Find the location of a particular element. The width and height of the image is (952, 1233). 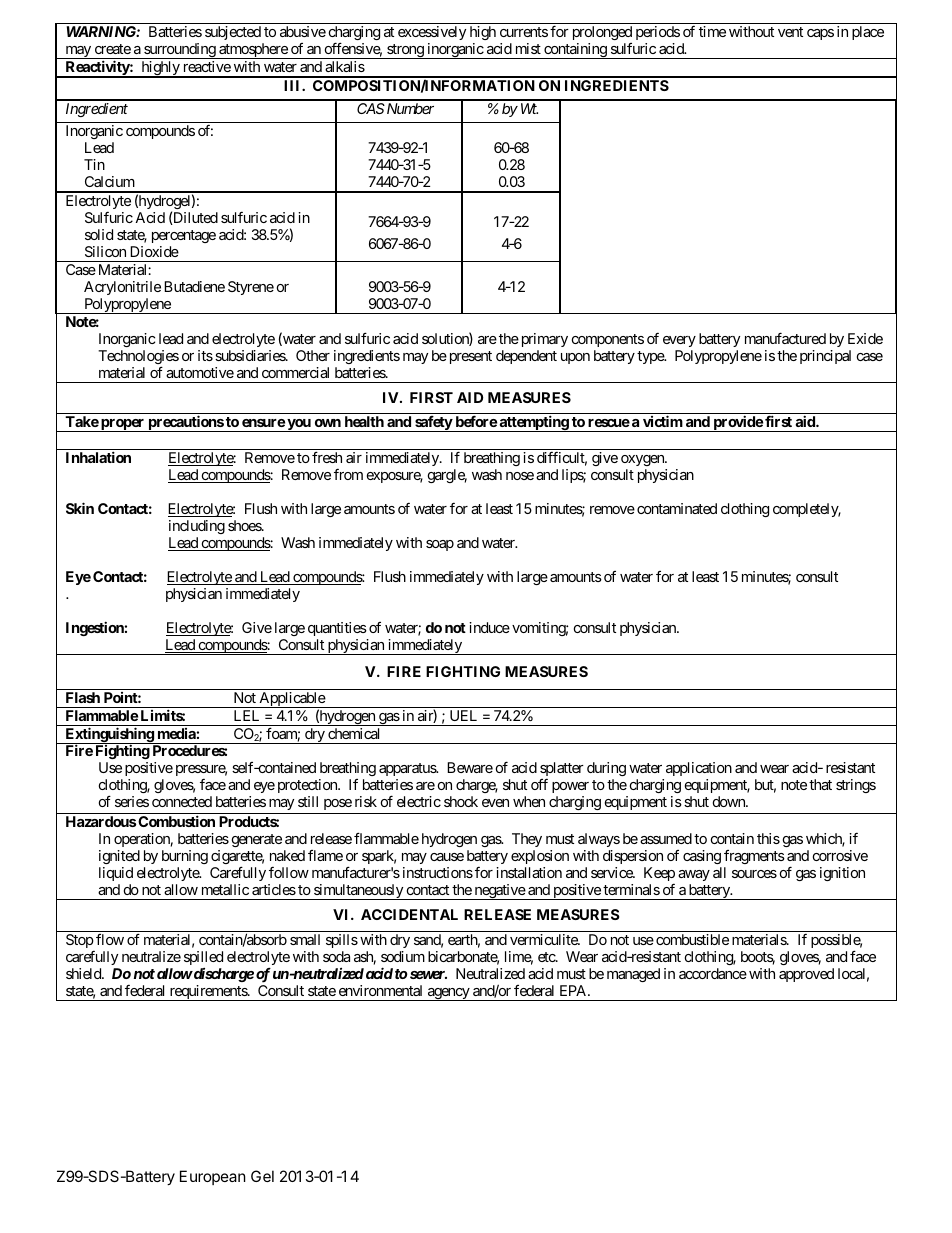

approved is located at coordinates (806, 975).
